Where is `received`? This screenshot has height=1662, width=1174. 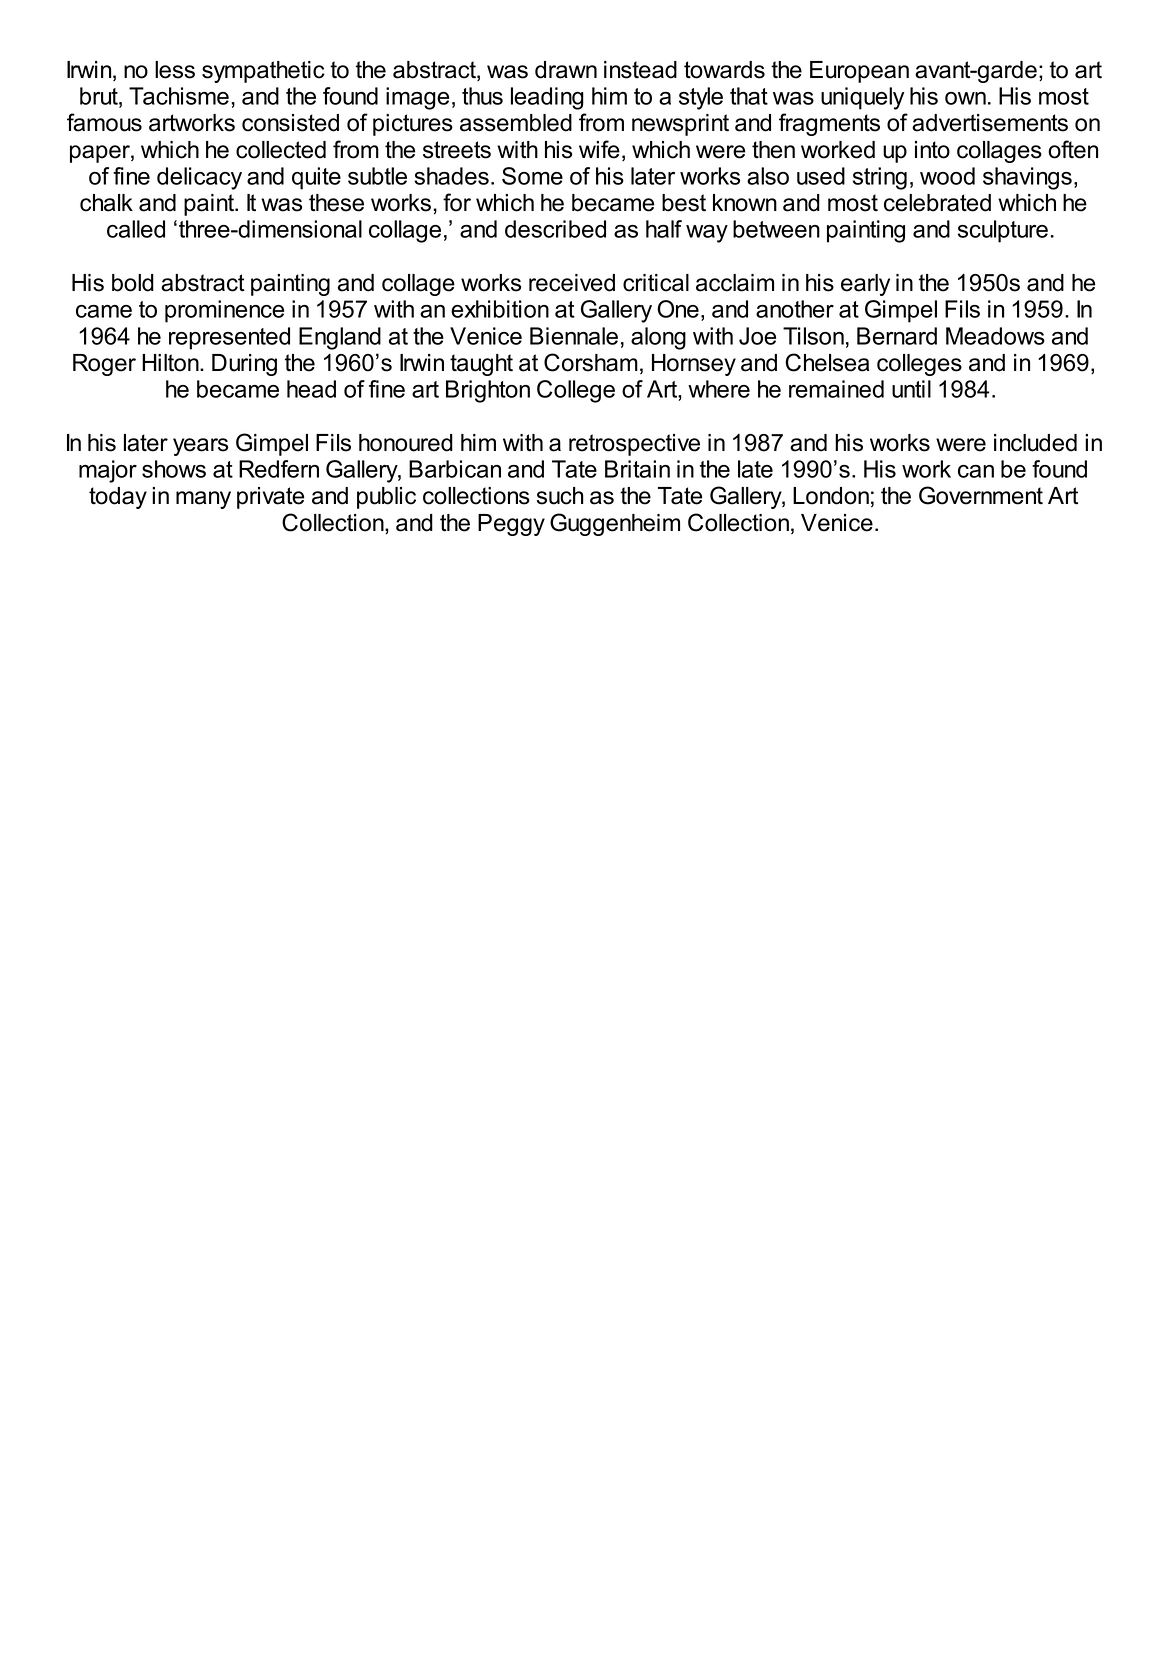
received is located at coordinates (572, 283).
